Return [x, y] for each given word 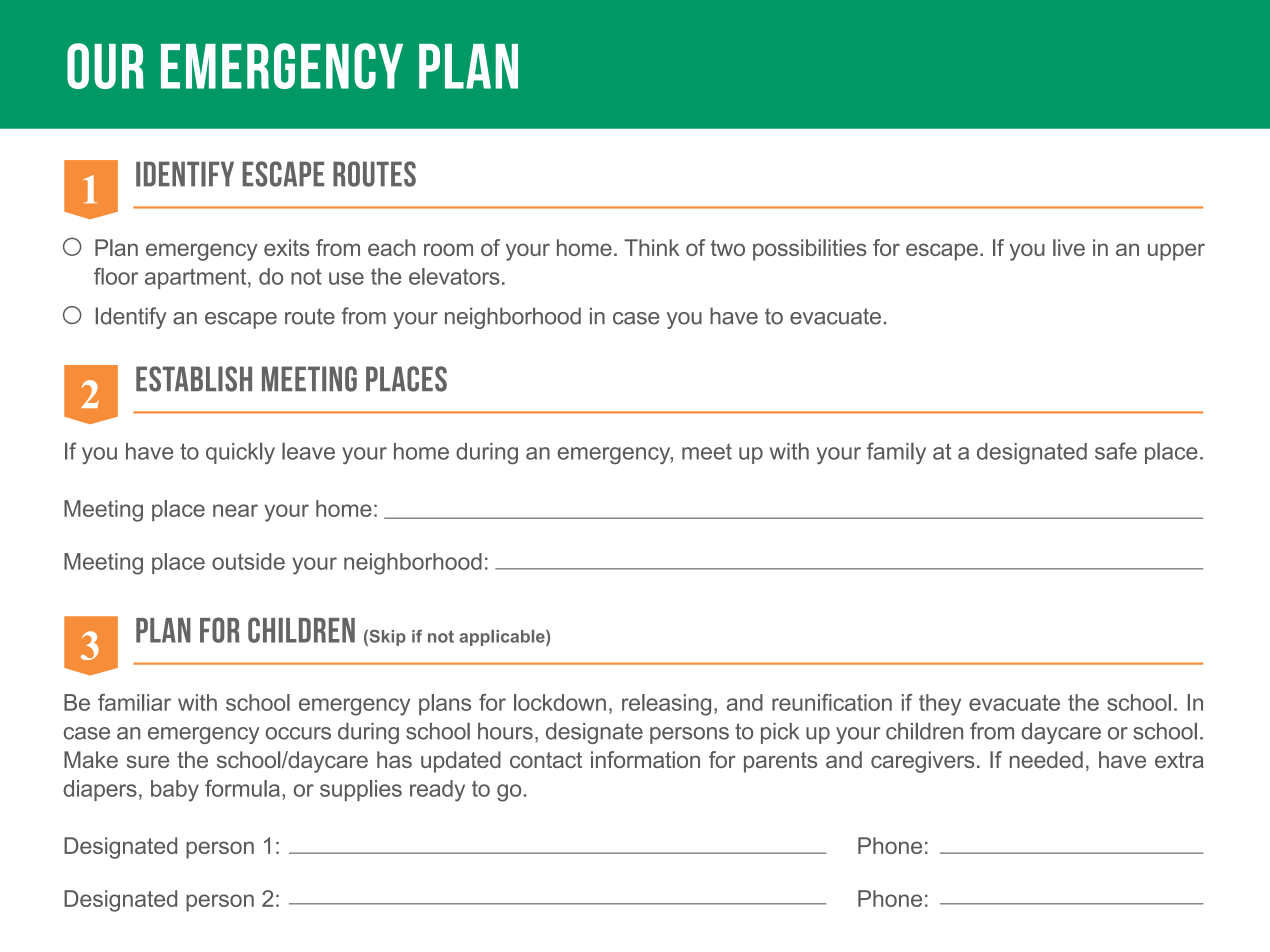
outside [248, 561]
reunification [832, 702]
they [940, 705]
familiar [134, 702]
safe [1116, 451]
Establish [194, 379]
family [896, 453]
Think [652, 247]
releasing [666, 705]
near [235, 510]
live [1069, 247]
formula [242, 788]
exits [286, 247]
